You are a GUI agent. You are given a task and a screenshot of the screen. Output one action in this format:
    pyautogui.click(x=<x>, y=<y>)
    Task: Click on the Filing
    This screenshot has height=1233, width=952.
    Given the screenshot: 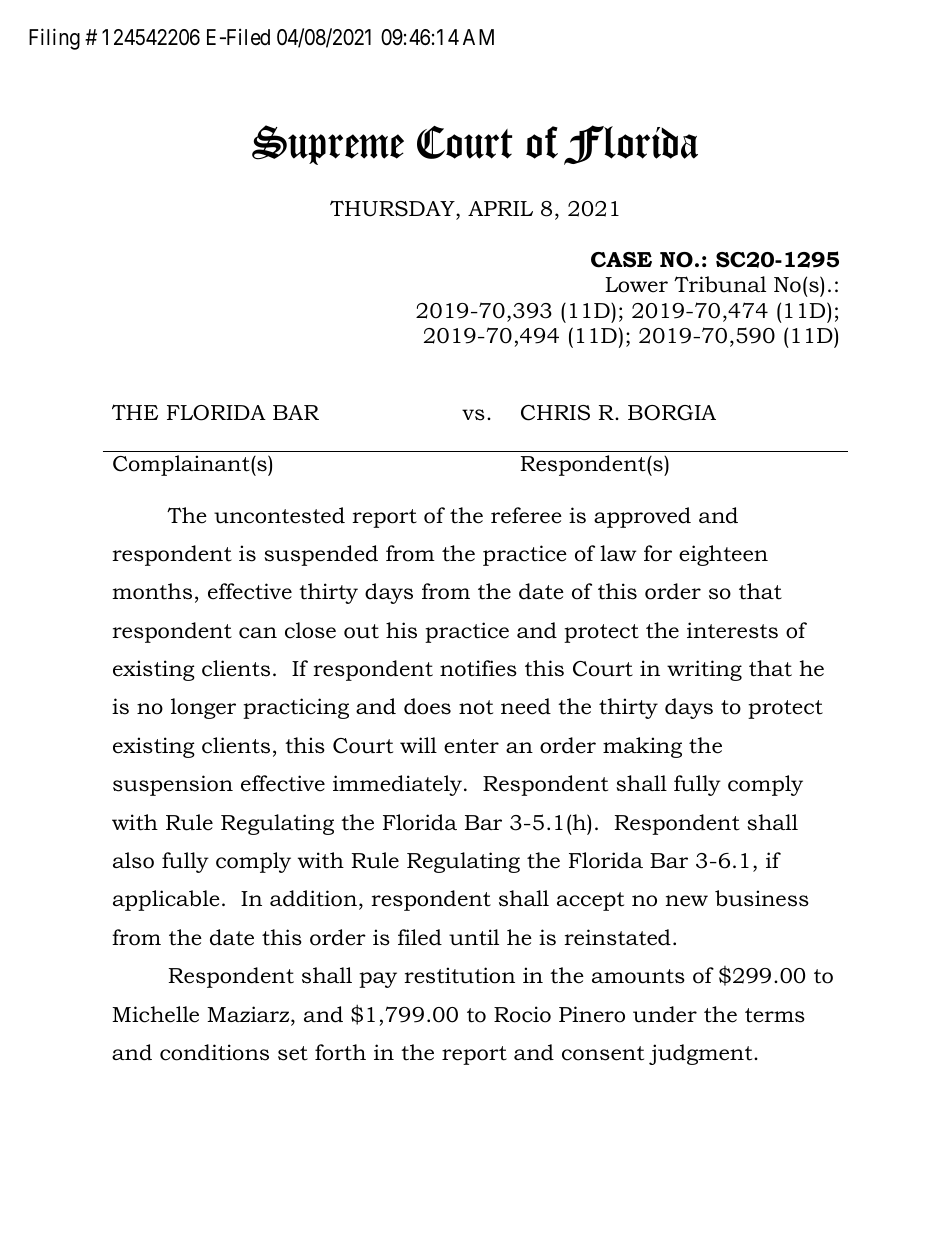 What is the action you would take?
    pyautogui.click(x=54, y=39)
